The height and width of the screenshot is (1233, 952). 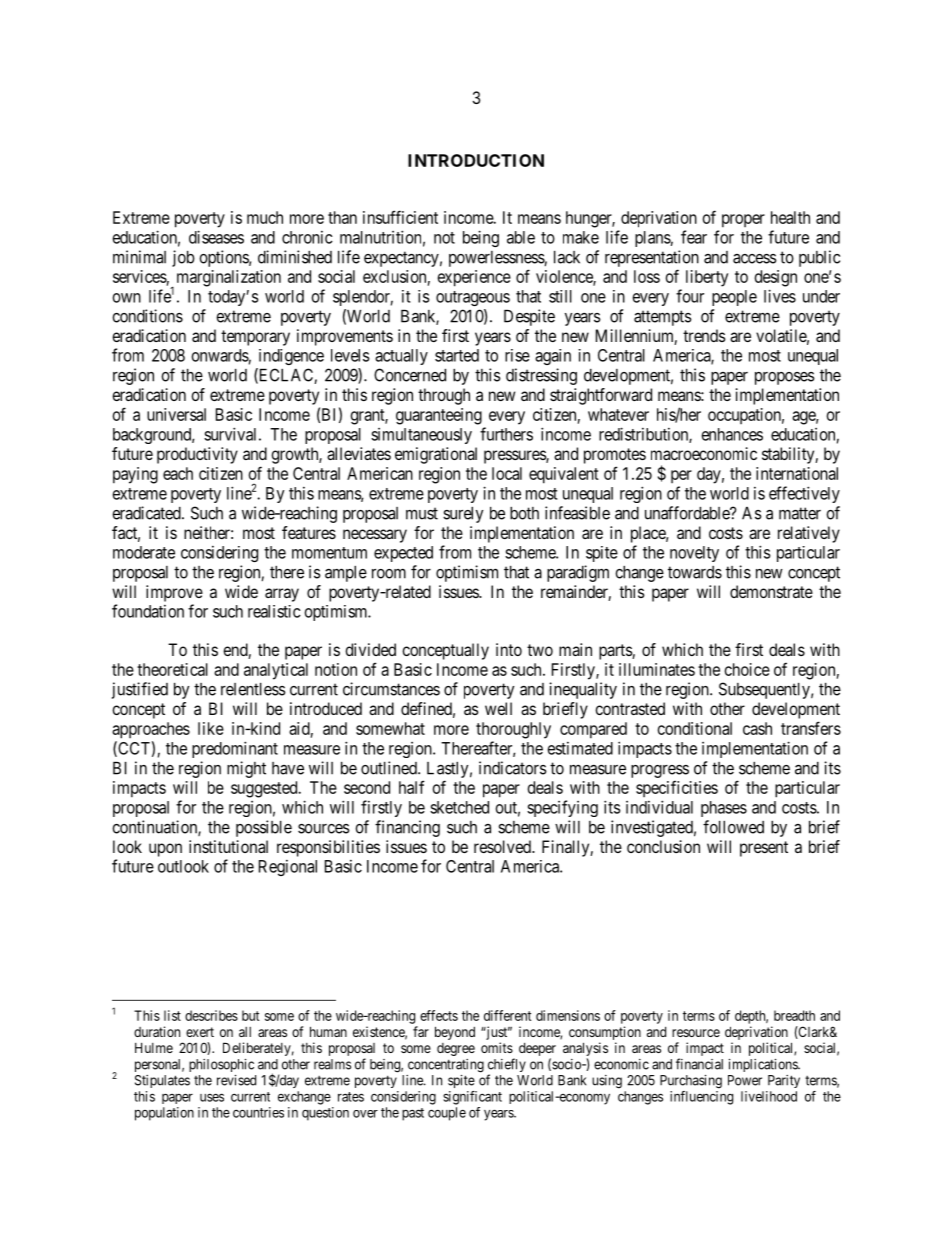 What do you see at coordinates (265, 217) in the screenshot?
I see `much` at bounding box center [265, 217].
